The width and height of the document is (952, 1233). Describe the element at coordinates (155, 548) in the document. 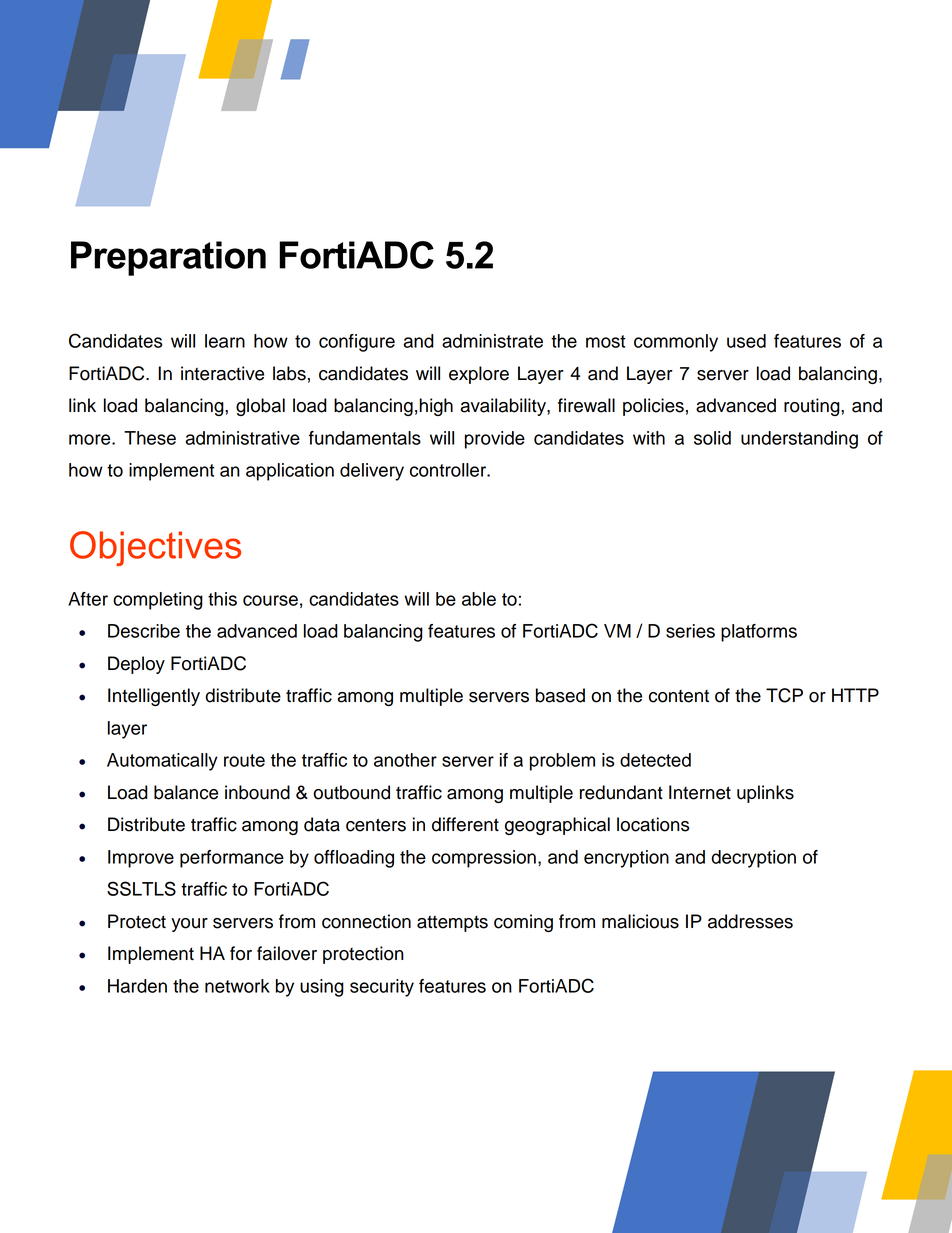

I see `Objectives` at that location.
